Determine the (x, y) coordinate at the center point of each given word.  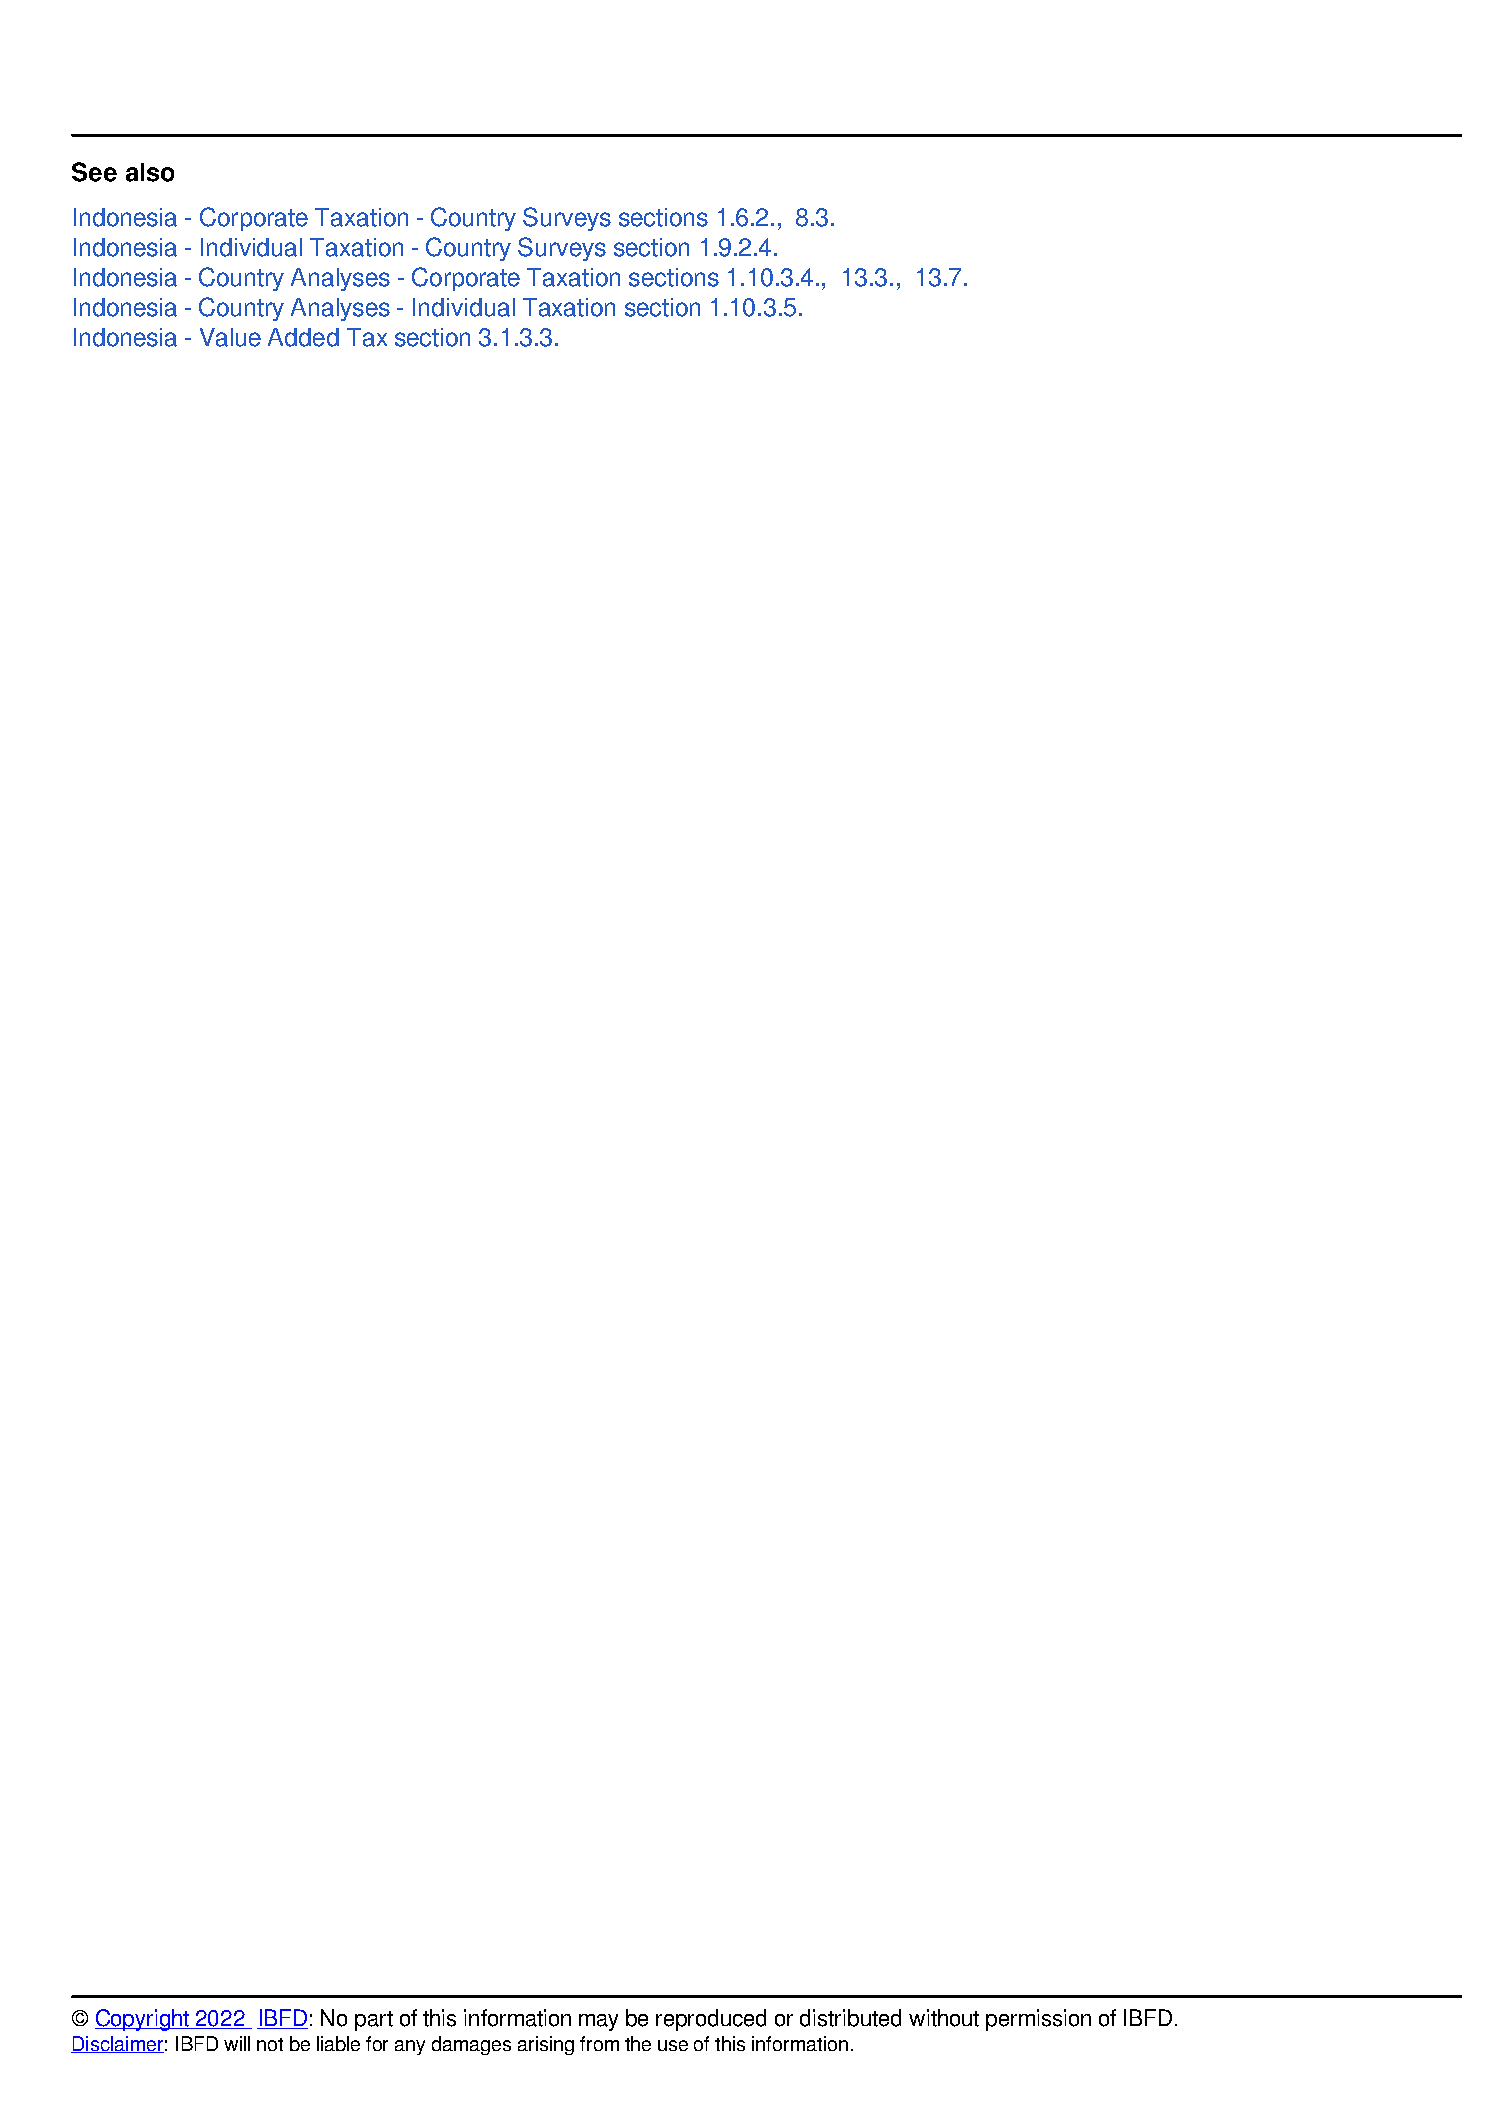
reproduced (711, 2020)
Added (303, 337)
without (944, 2018)
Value (230, 337)
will (237, 2043)
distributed (850, 2018)
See (94, 172)
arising (546, 2045)
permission (1038, 2020)
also (150, 172)
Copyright (143, 2020)
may (598, 2022)
